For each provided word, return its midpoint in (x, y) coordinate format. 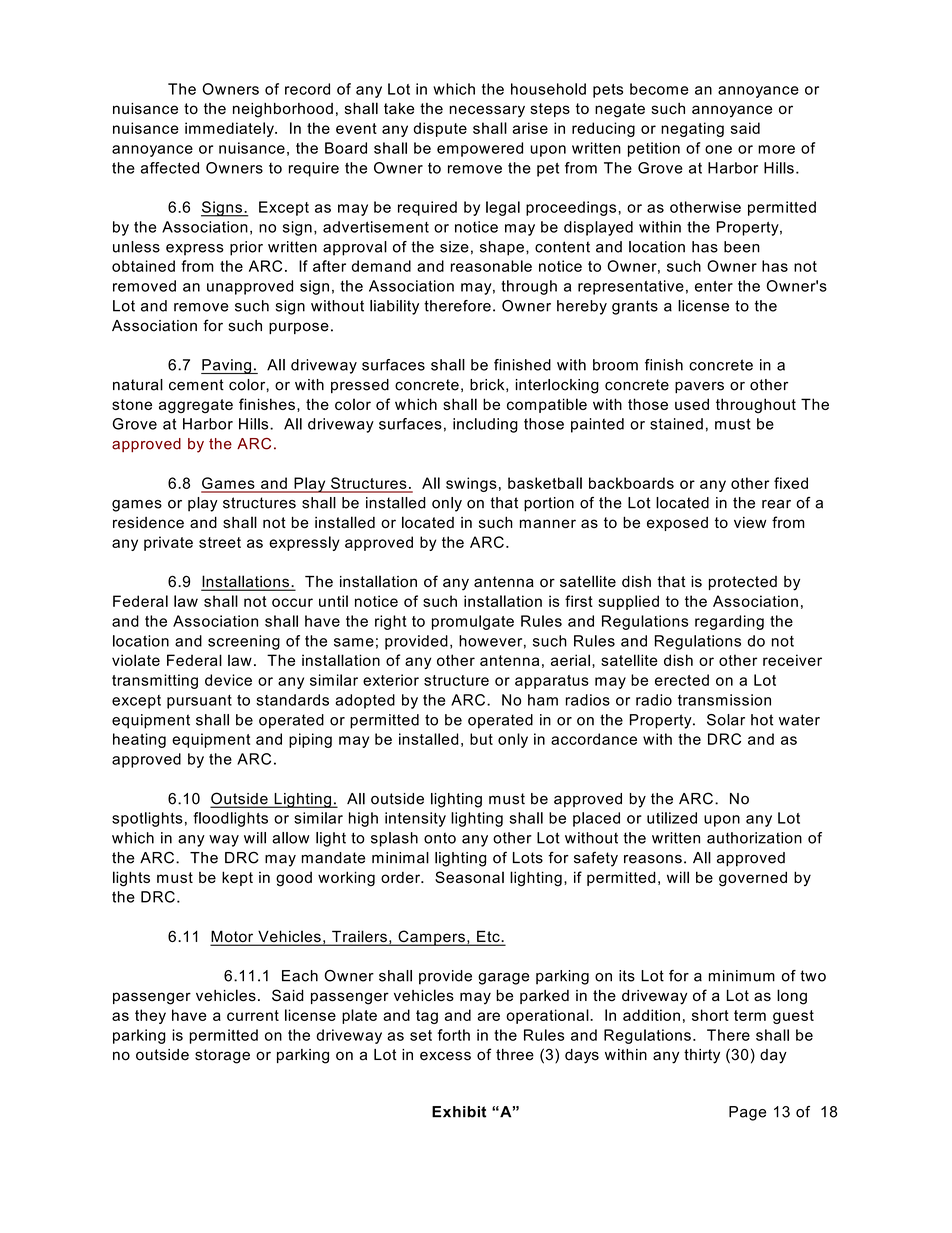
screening (244, 642)
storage (222, 1056)
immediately (230, 129)
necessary (487, 111)
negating (692, 129)
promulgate (473, 622)
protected (743, 583)
